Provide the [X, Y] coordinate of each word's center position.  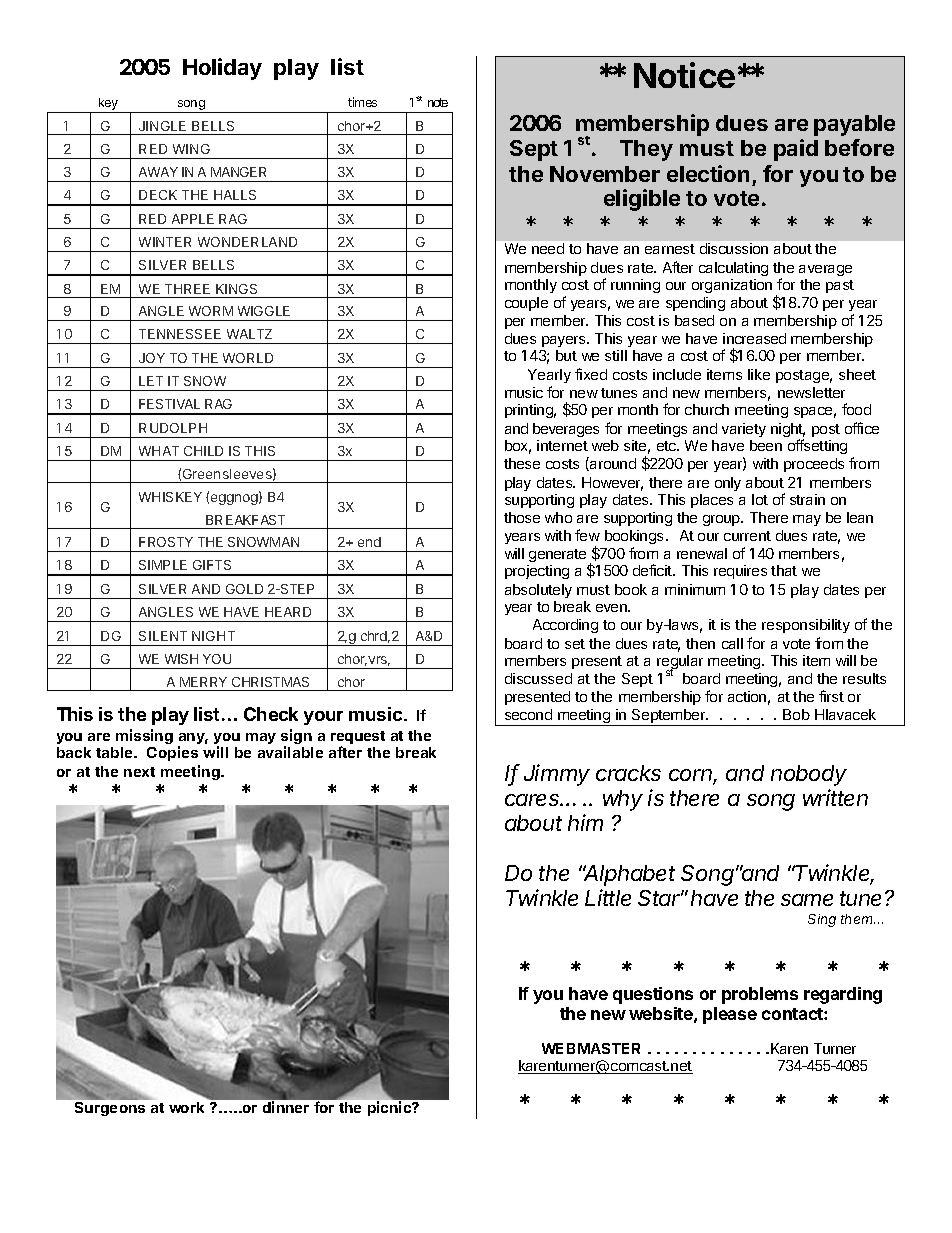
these [522, 463]
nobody [809, 775]
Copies [172, 753]
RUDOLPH [173, 428]
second [528, 714]
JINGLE [163, 128]
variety [744, 430]
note [438, 102]
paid [796, 150]
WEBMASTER [591, 1048]
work [186, 1107]
